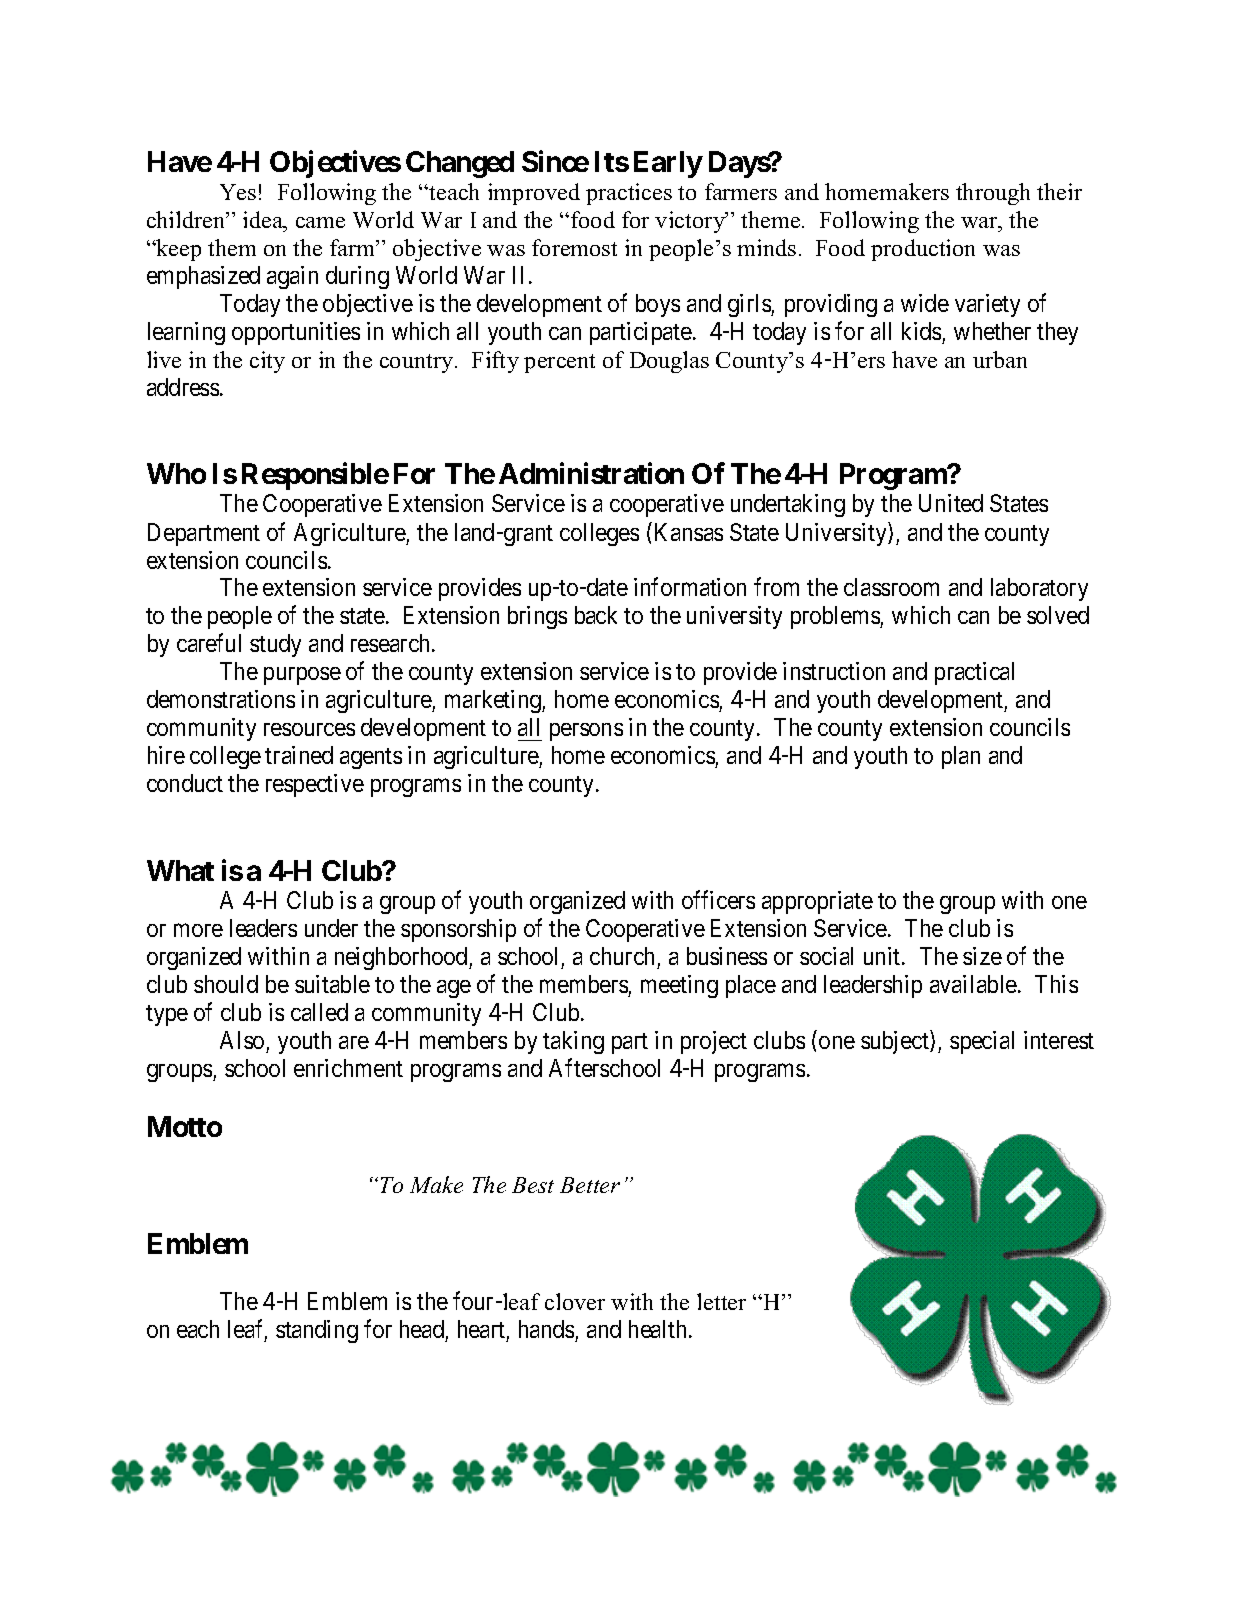 This document has width=1241, height=1606. What do you see at coordinates (993, 194) in the document?
I see `through` at bounding box center [993, 194].
